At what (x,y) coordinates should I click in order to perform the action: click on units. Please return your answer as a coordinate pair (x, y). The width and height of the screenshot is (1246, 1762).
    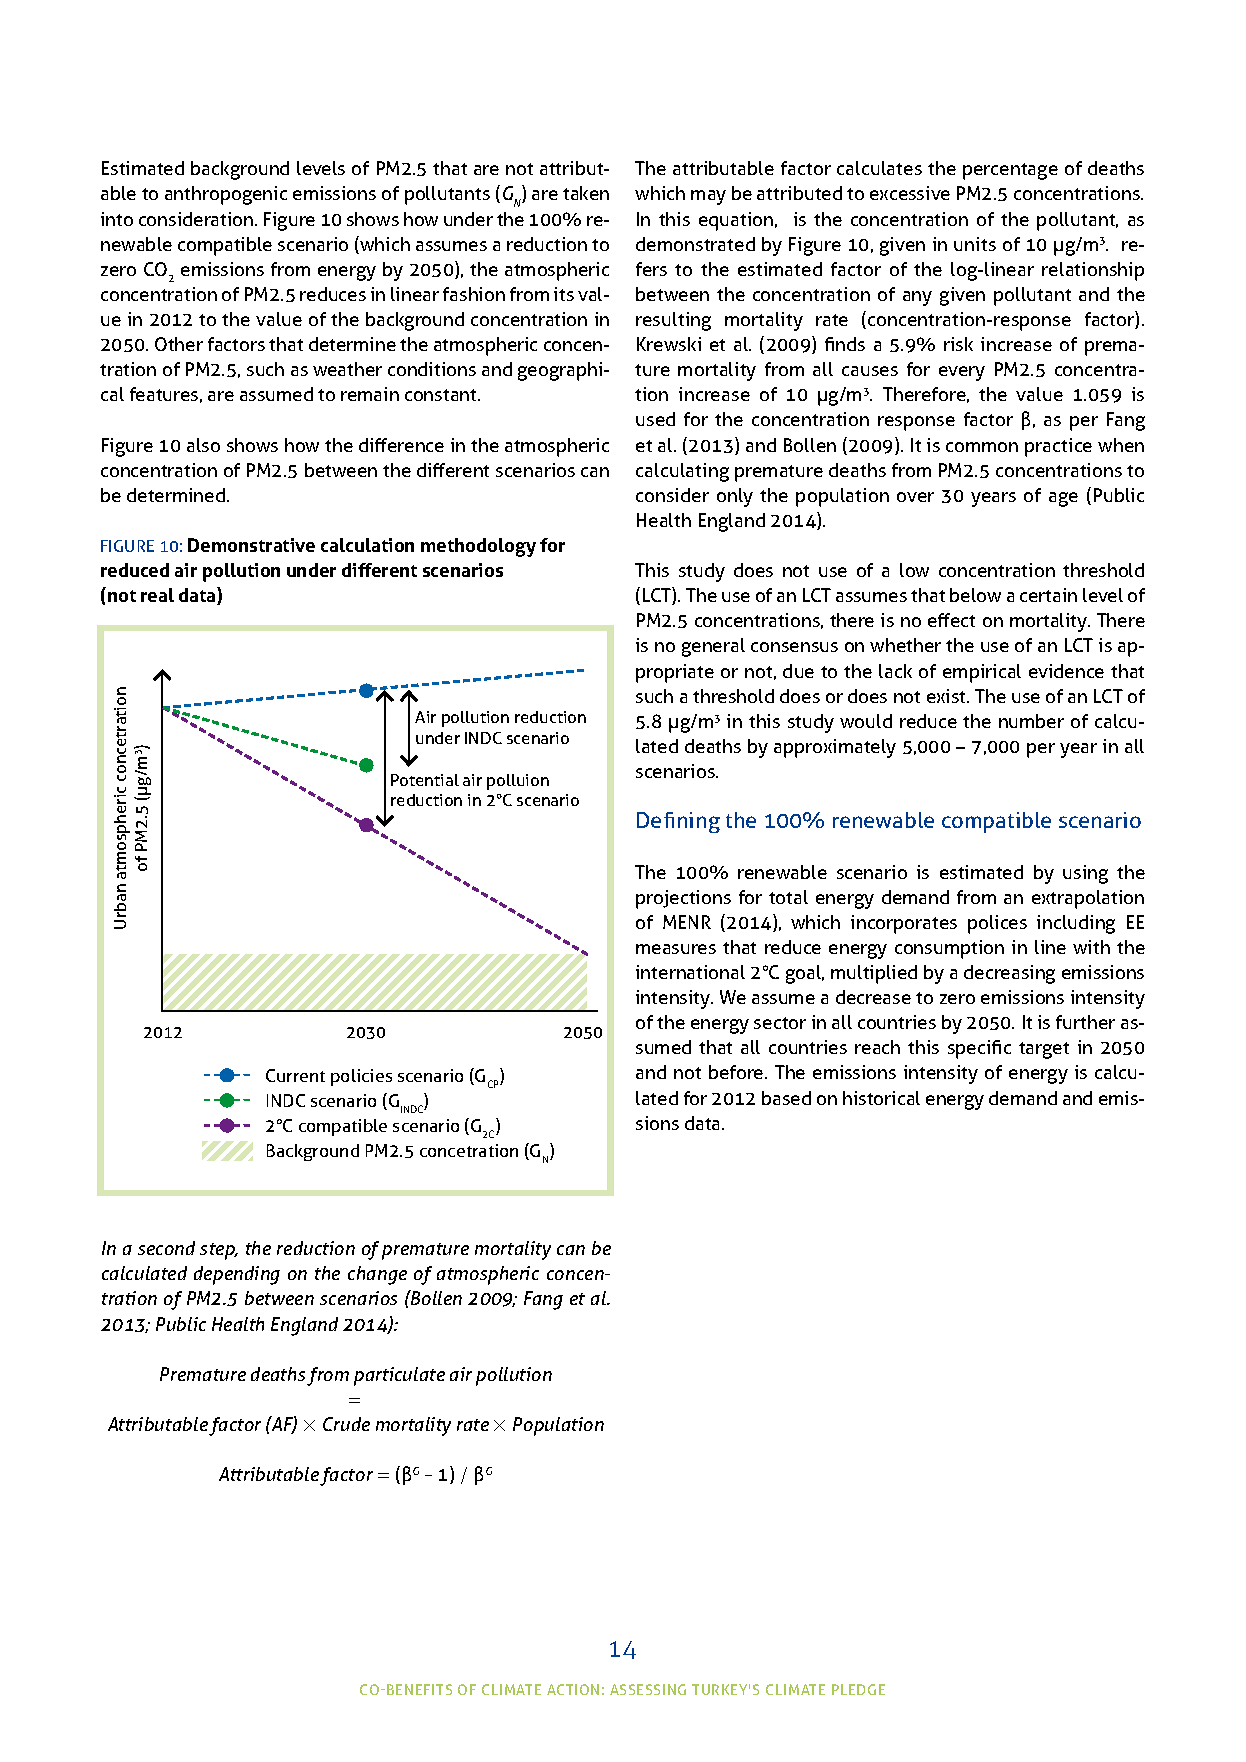
    Looking at the image, I should click on (975, 244).
